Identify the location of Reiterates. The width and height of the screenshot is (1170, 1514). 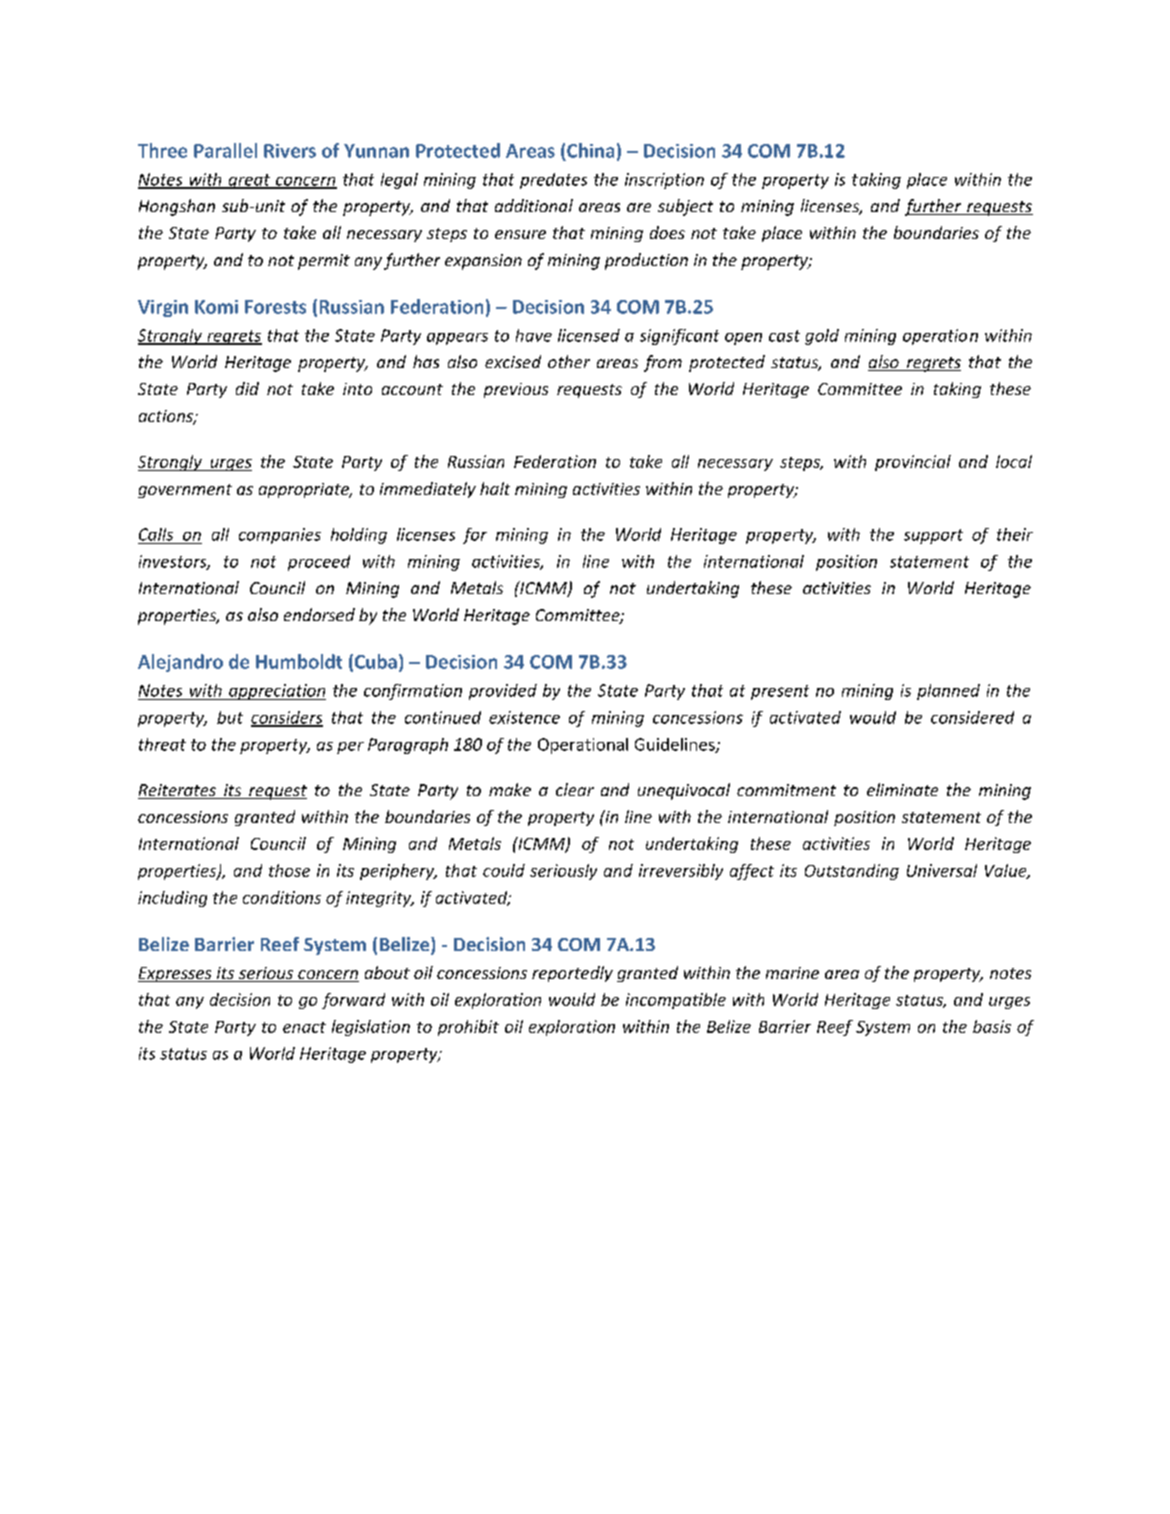
(178, 791).
